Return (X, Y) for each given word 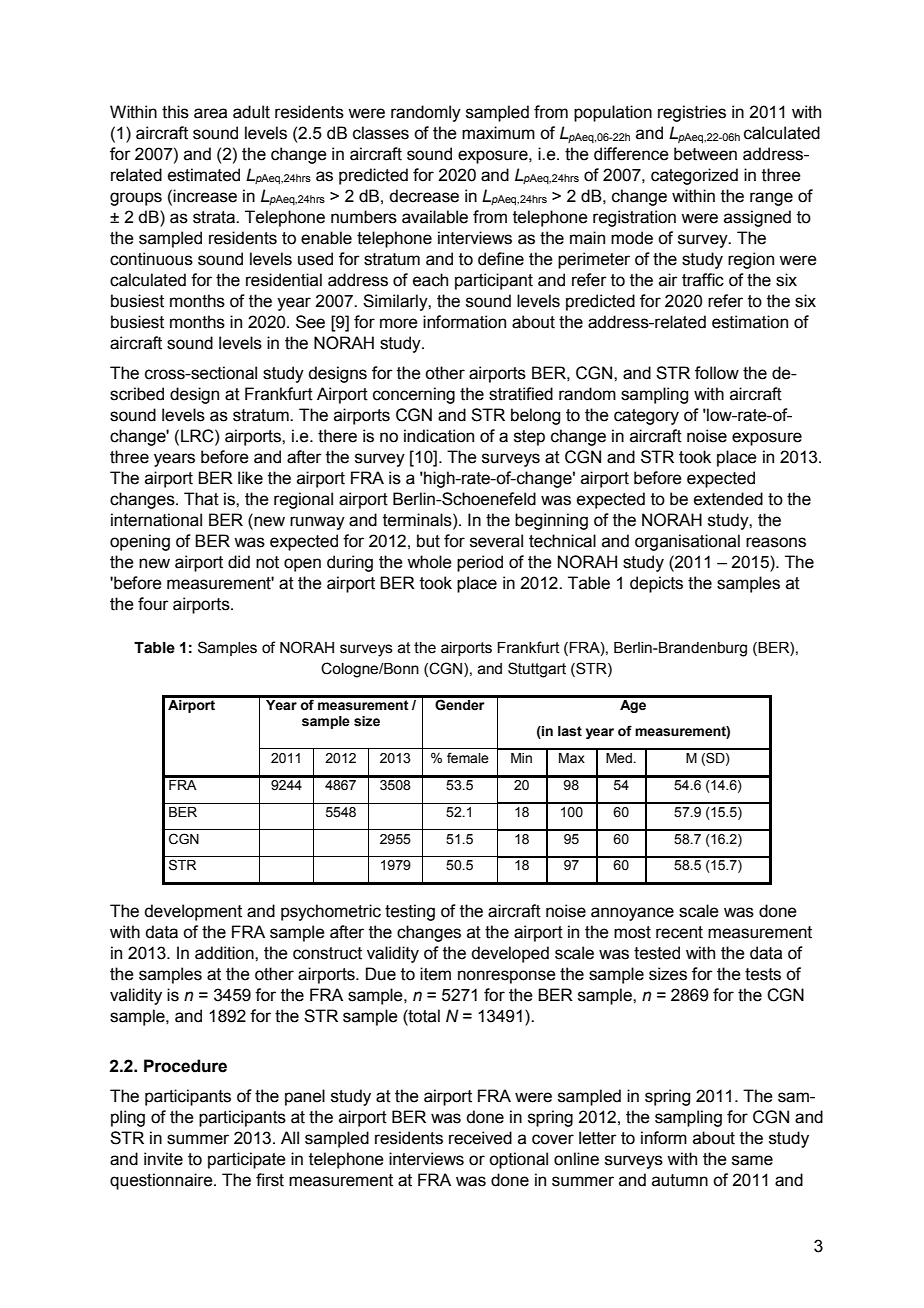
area (210, 113)
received (480, 1138)
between (705, 154)
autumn (680, 1180)
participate (247, 1160)
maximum (498, 133)
